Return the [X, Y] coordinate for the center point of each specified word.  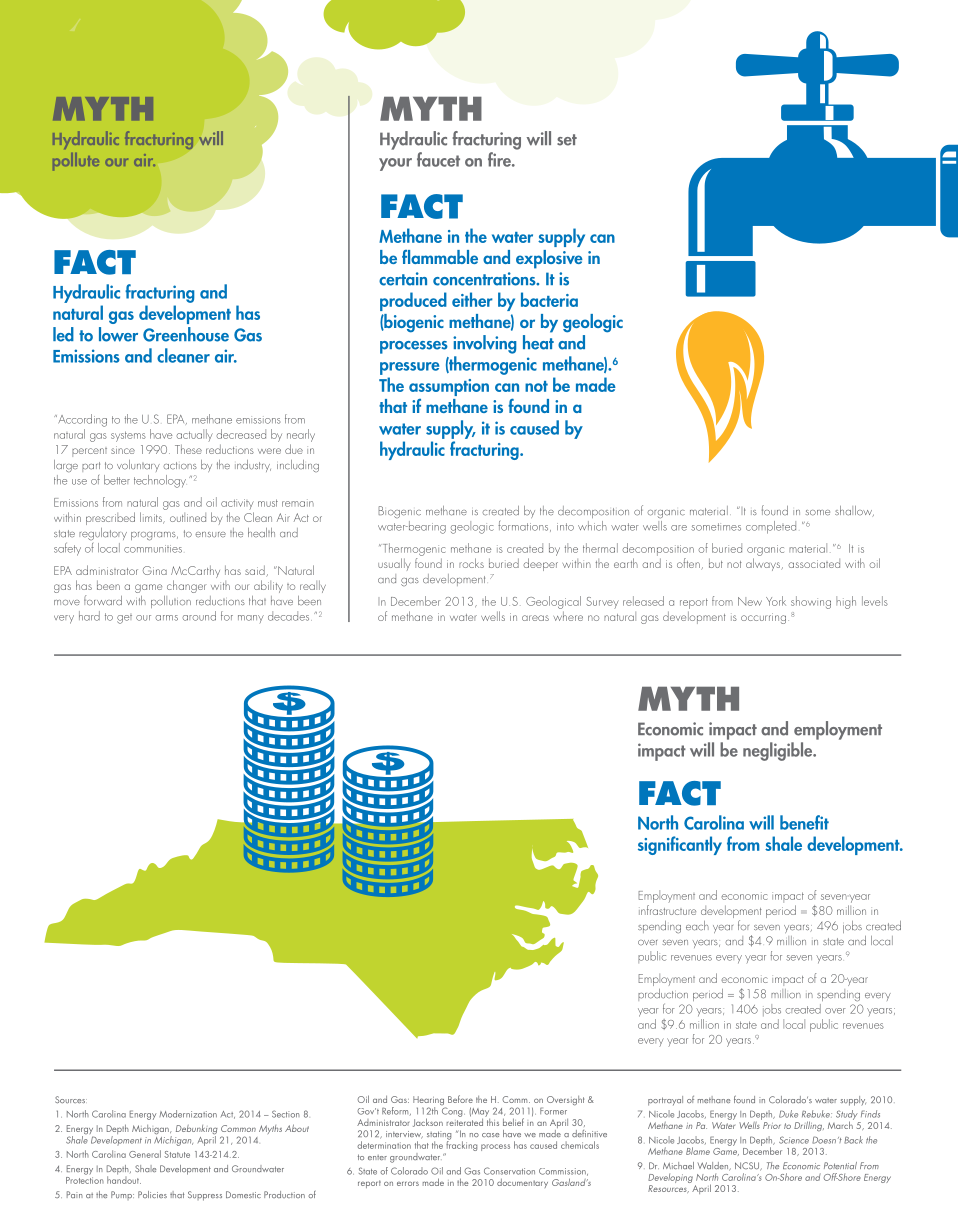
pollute [76, 162]
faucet [438, 159]
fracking [461, 1146]
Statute [177, 1154]
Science [794, 1140]
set [567, 140]
